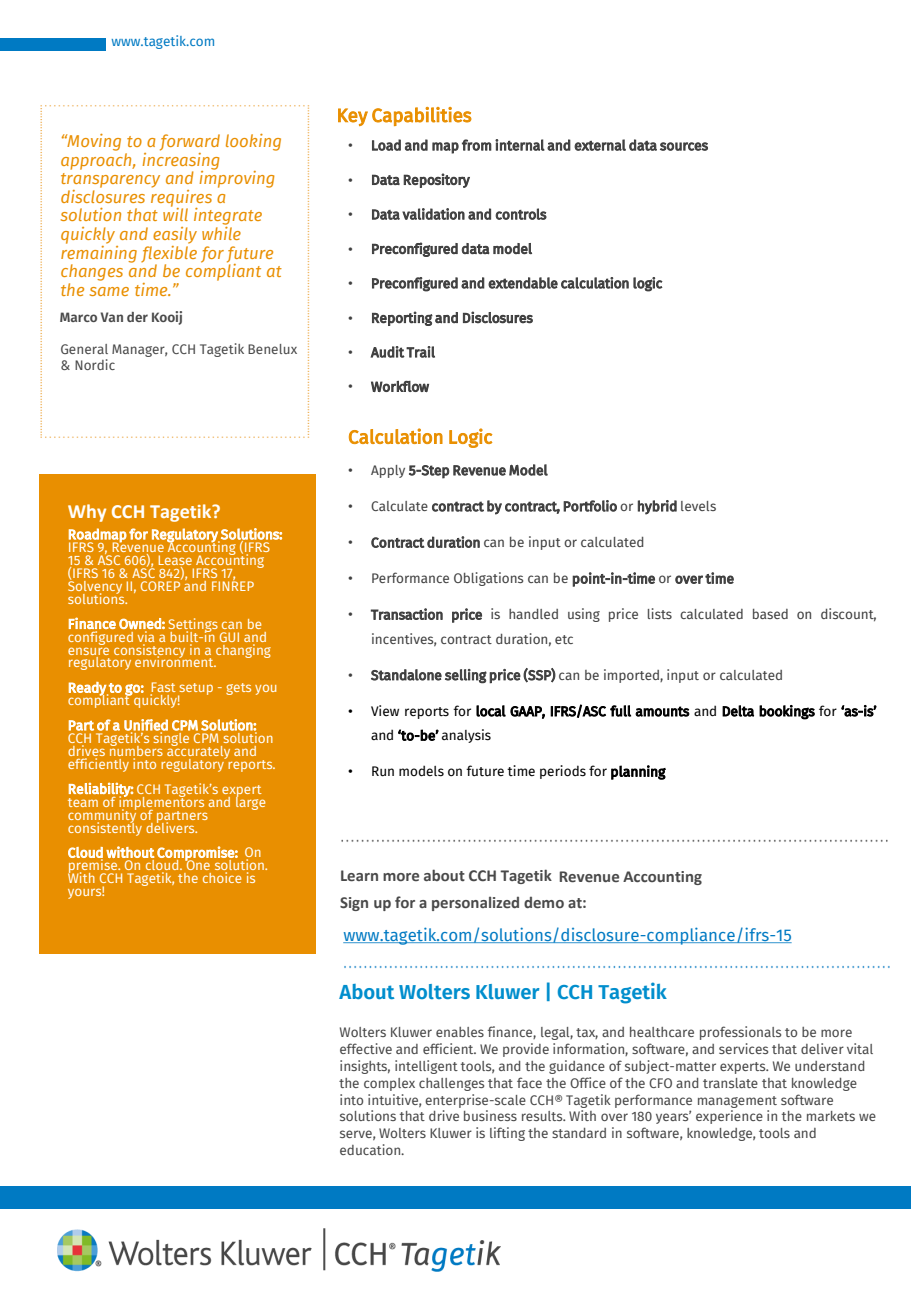 This document has height=1316, width=911. What do you see at coordinates (371, 1149) in the document?
I see `education` at bounding box center [371, 1149].
